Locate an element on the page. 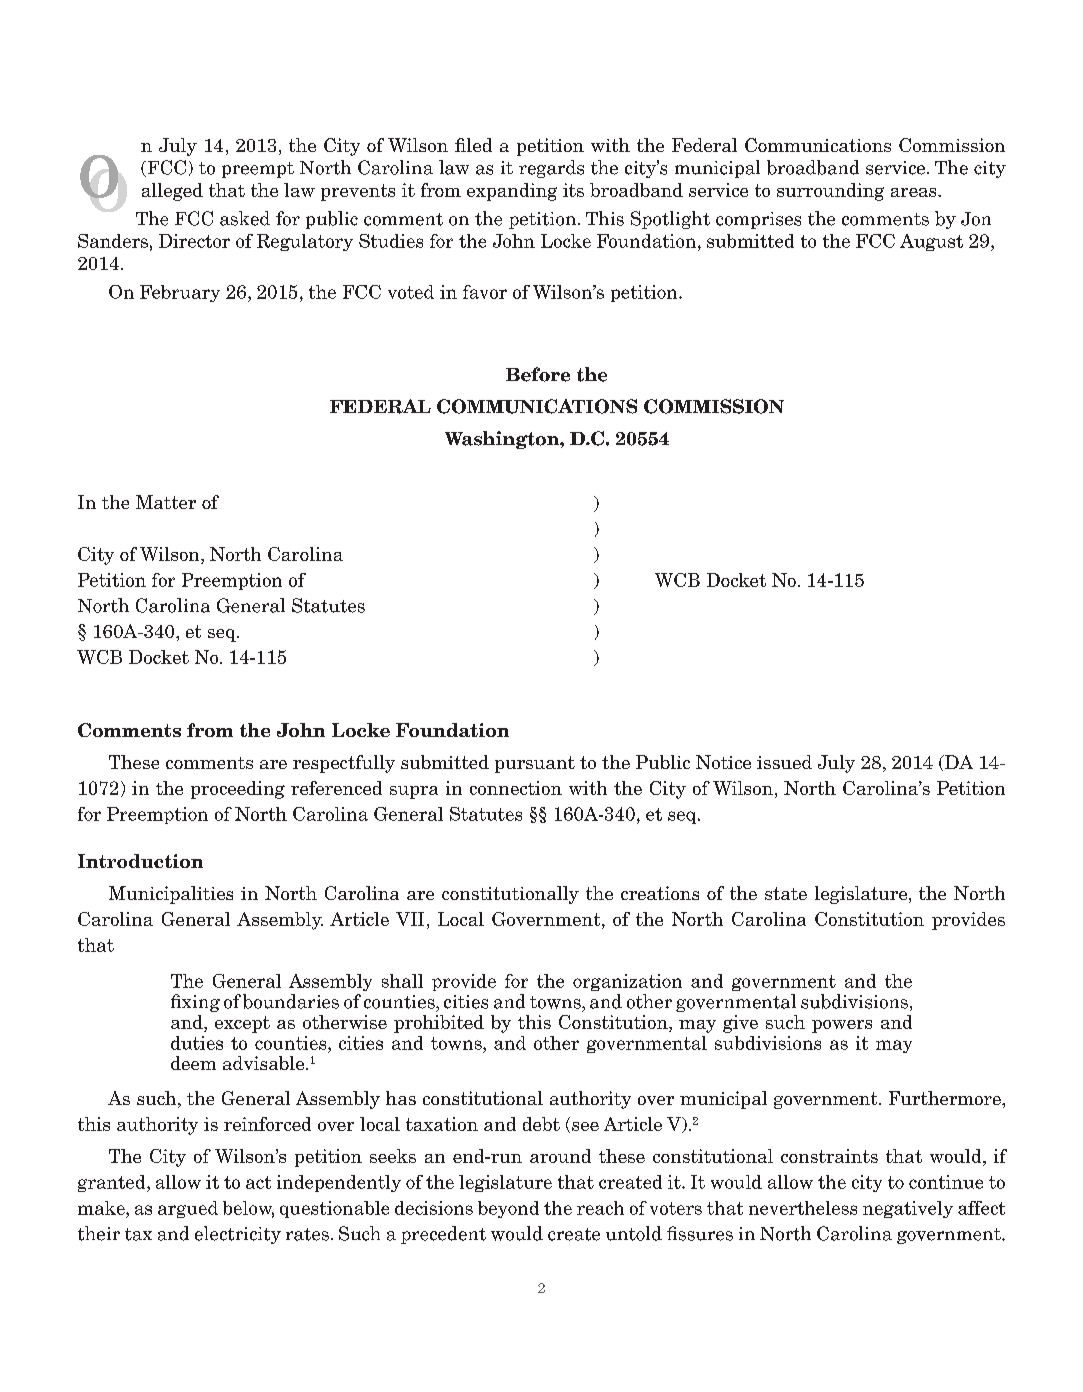 The image size is (1083, 1392). regards is located at coordinates (551, 169).
